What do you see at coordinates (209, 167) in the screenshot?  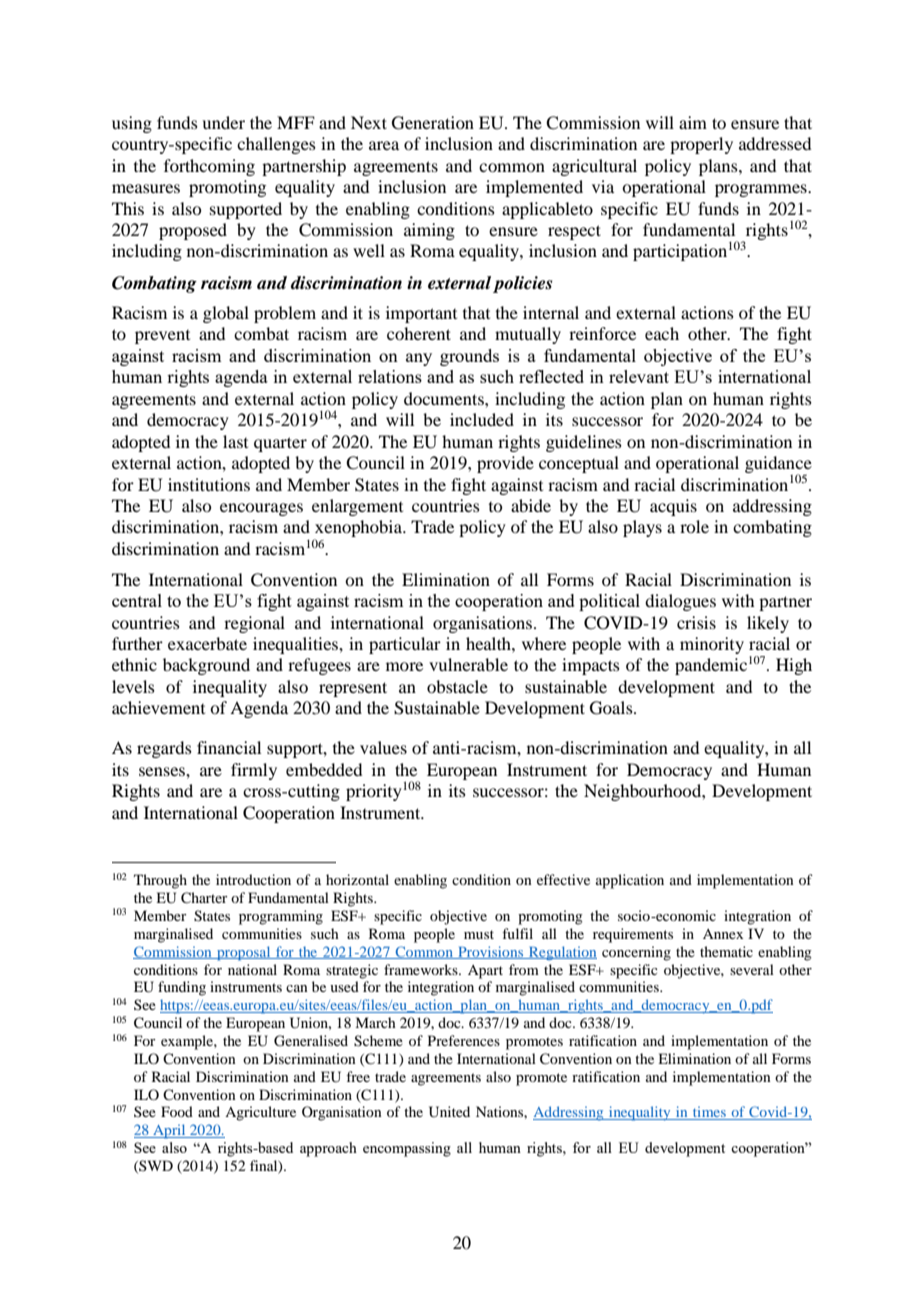 I see `forthcoming` at bounding box center [209, 167].
